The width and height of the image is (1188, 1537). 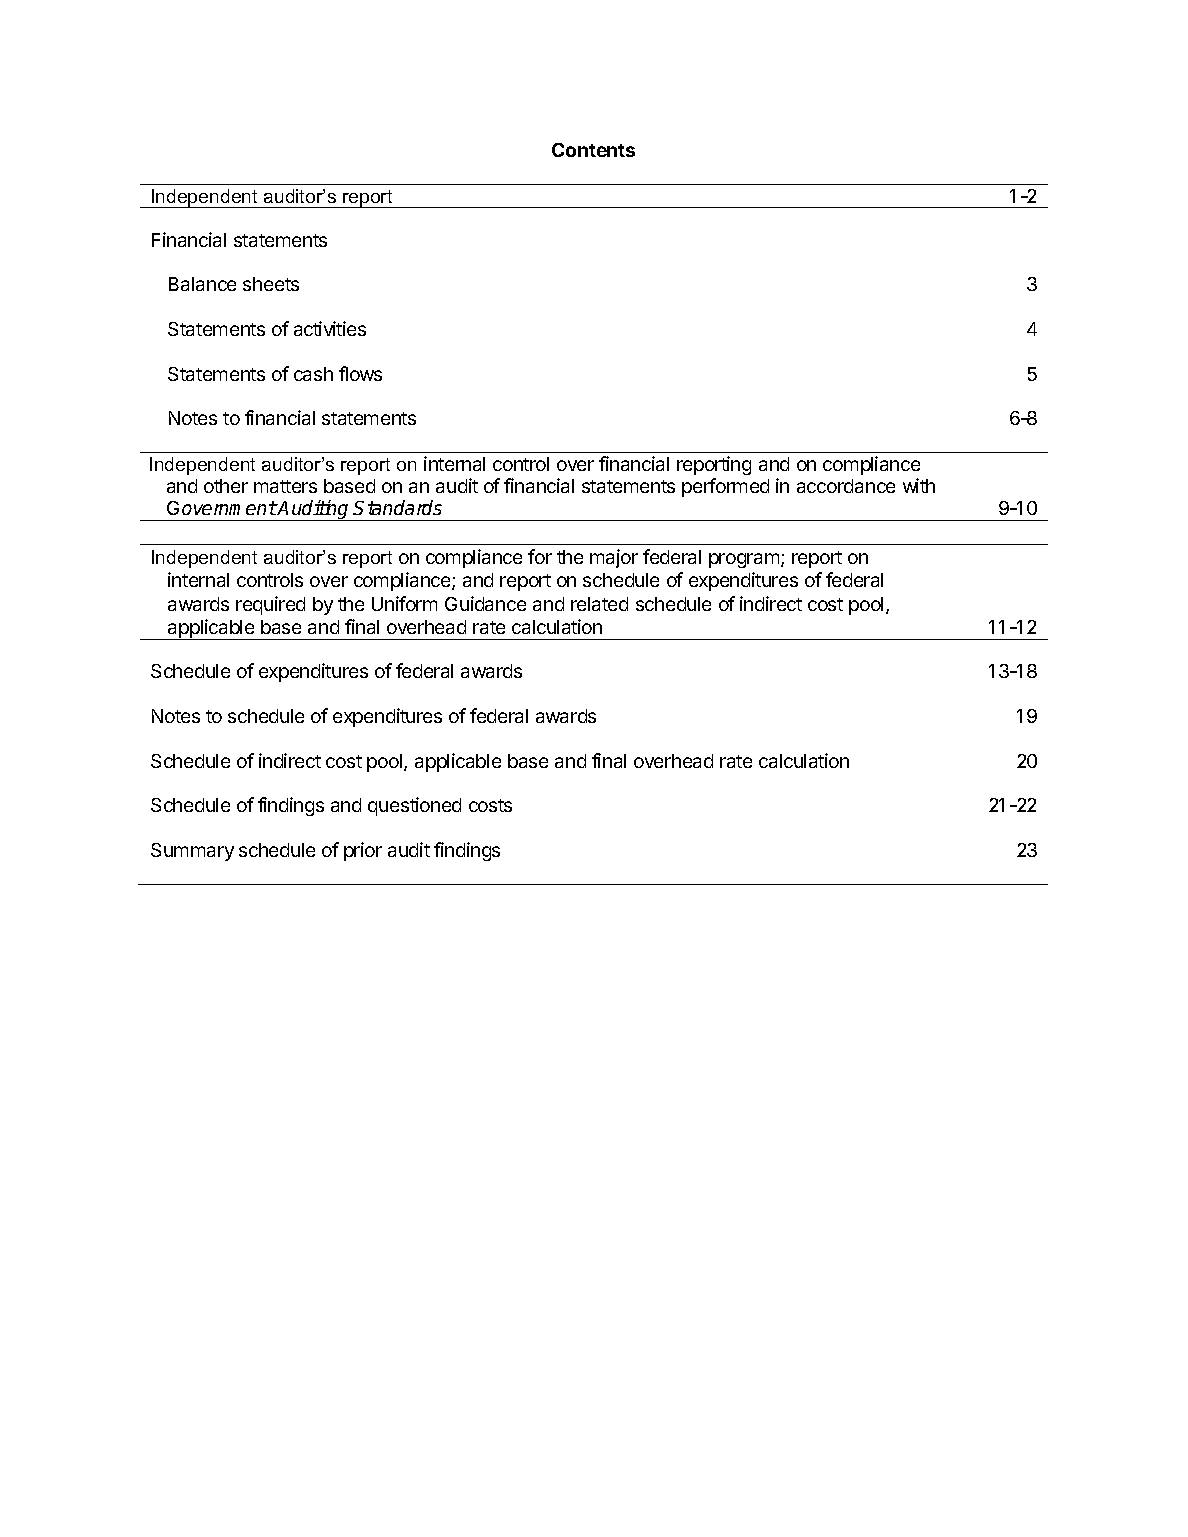 What do you see at coordinates (846, 486) in the image?
I see `accordance` at bounding box center [846, 486].
